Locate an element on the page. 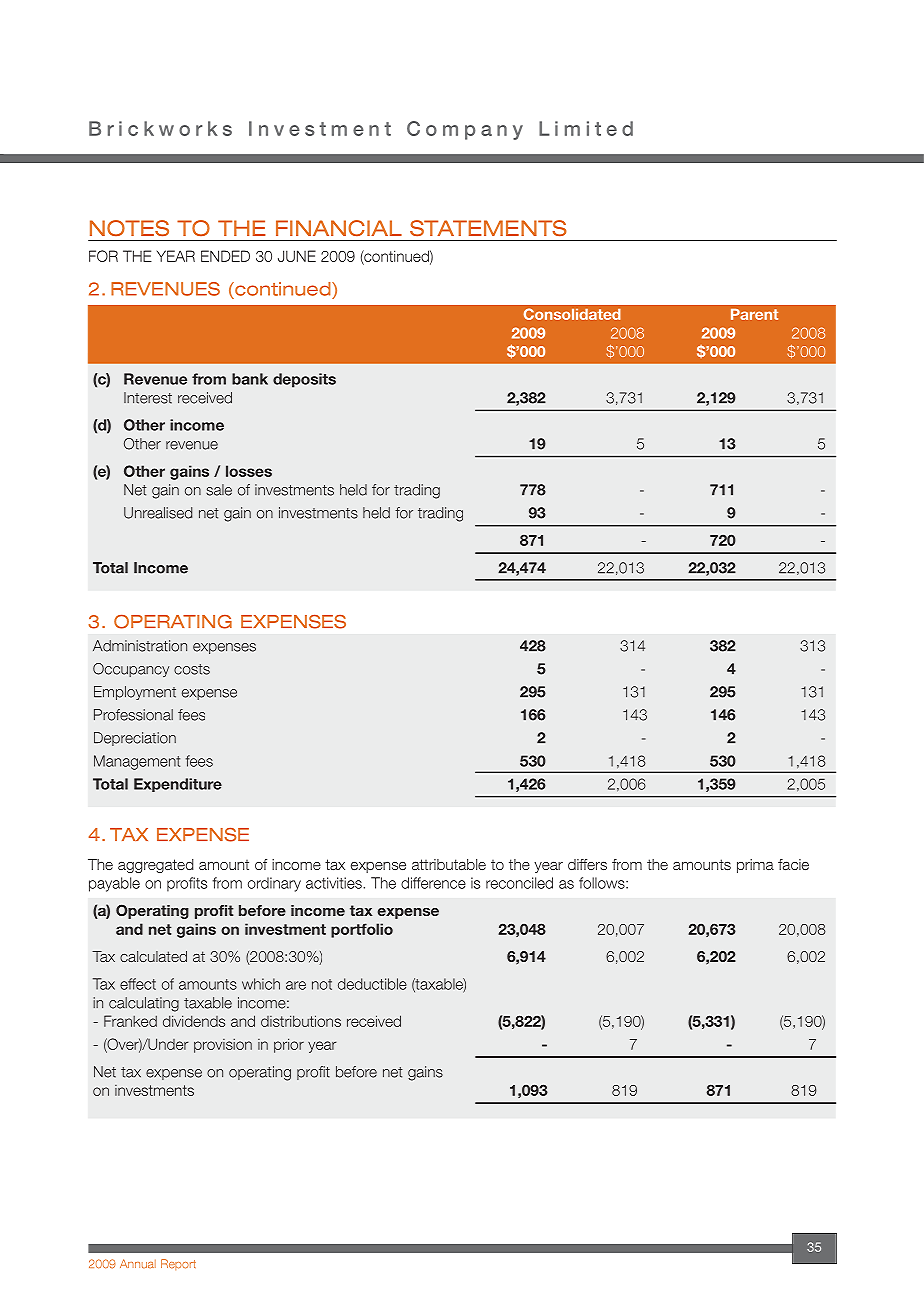 The width and height of the page is (924, 1308). Interest is located at coordinates (148, 398).
